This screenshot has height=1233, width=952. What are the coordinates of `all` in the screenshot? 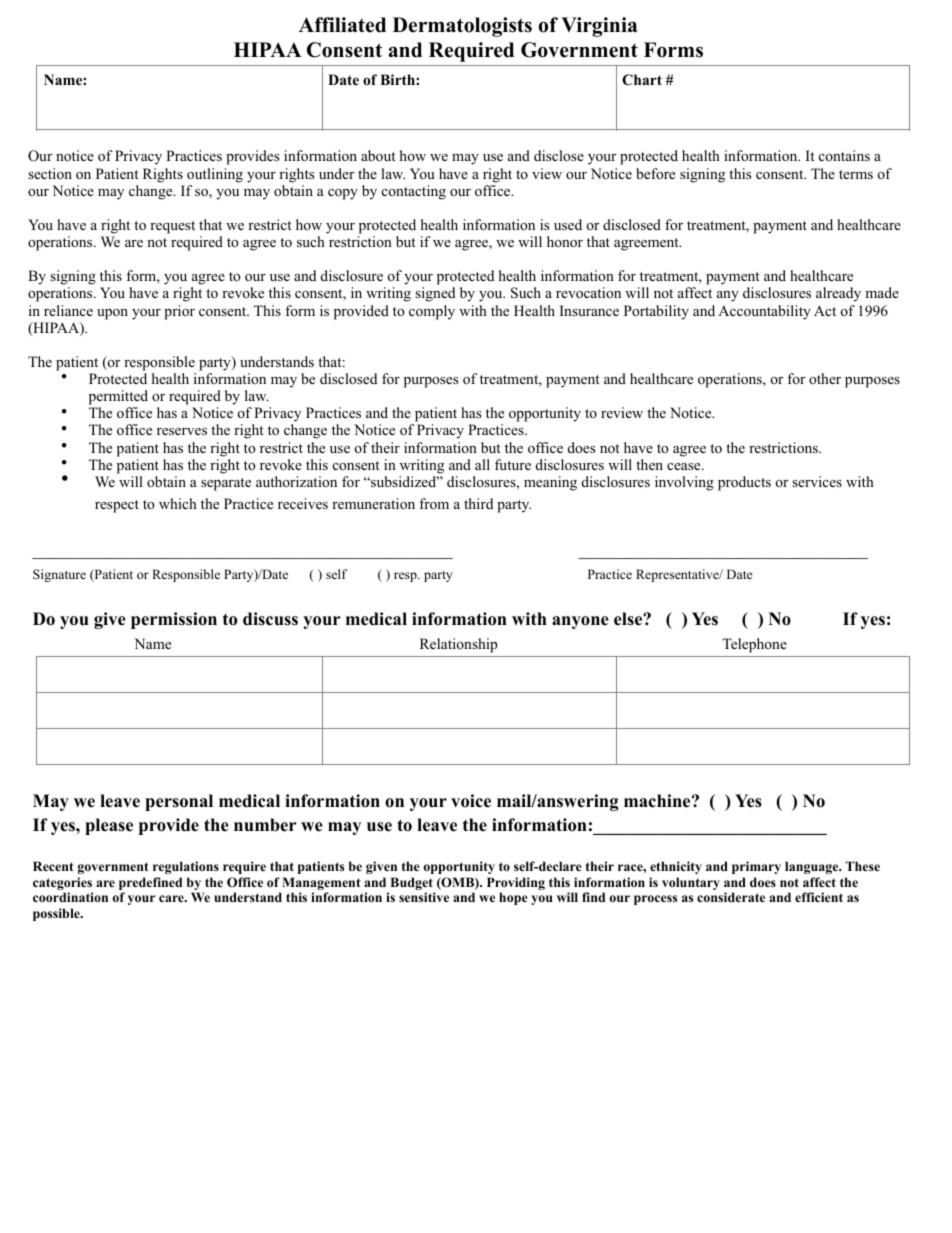 It's located at (482, 464).
